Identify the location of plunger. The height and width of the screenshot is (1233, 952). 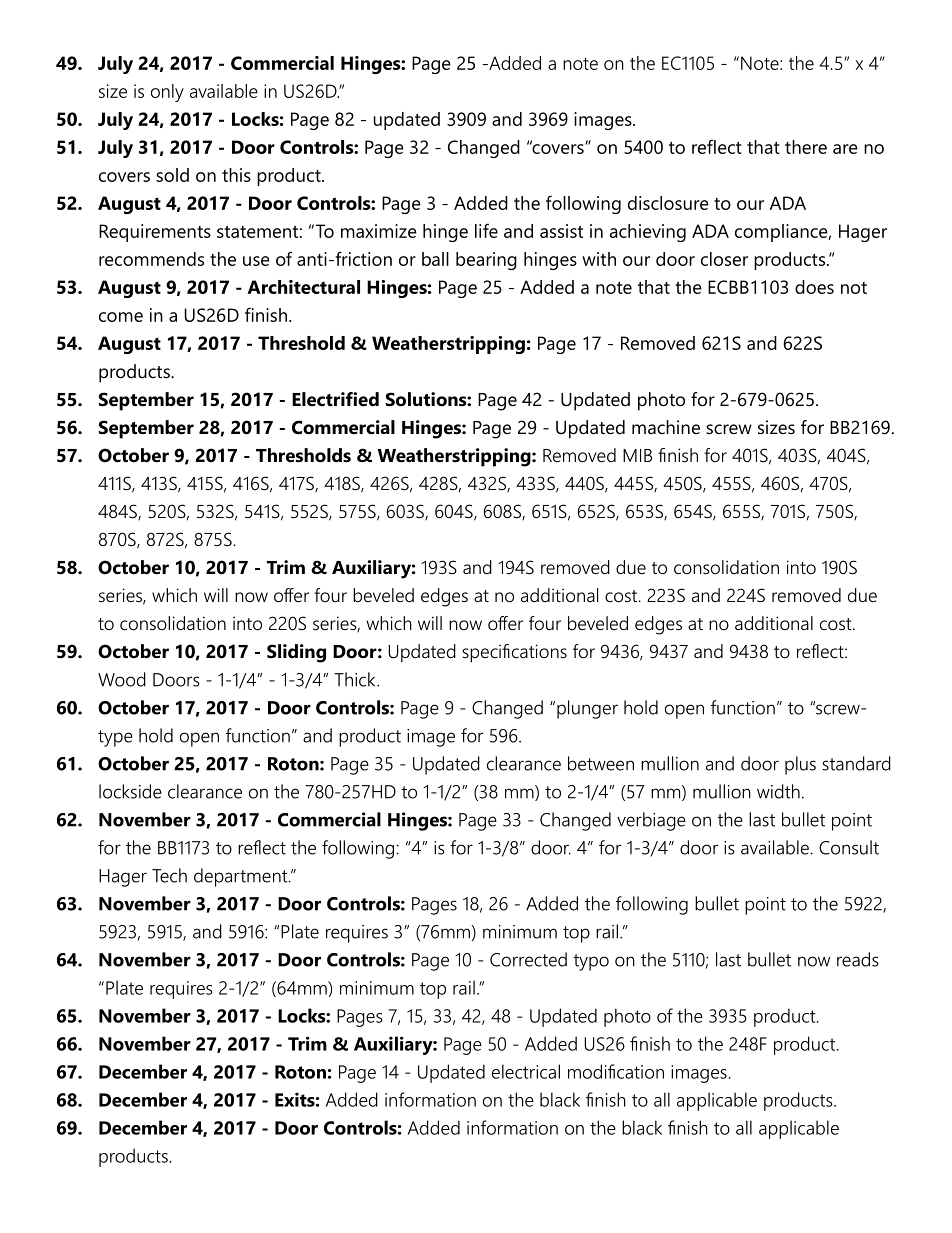
(587, 709).
